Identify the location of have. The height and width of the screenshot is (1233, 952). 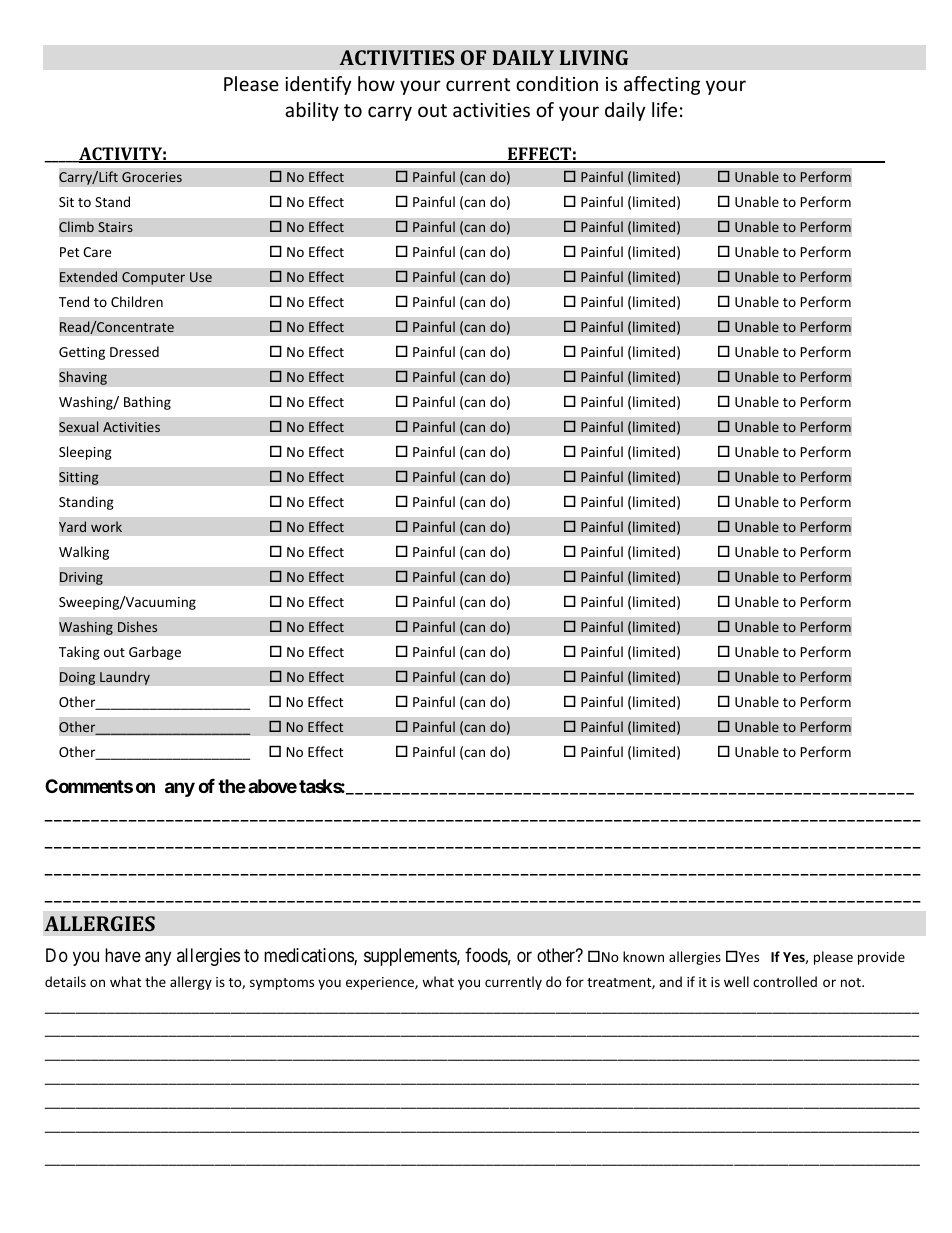
(123, 955).
